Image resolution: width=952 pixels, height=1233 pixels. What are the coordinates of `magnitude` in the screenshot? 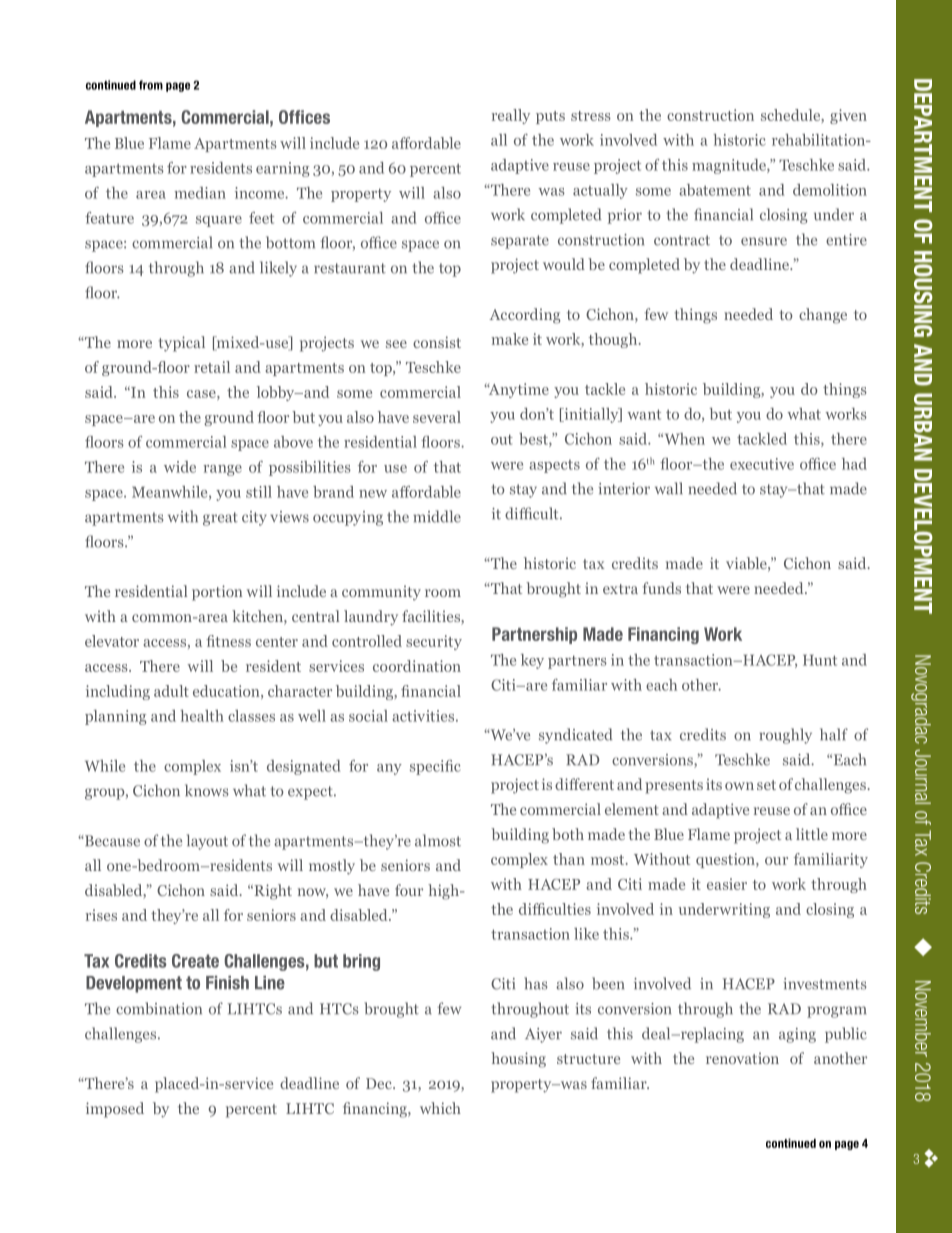 It's located at (730, 166).
